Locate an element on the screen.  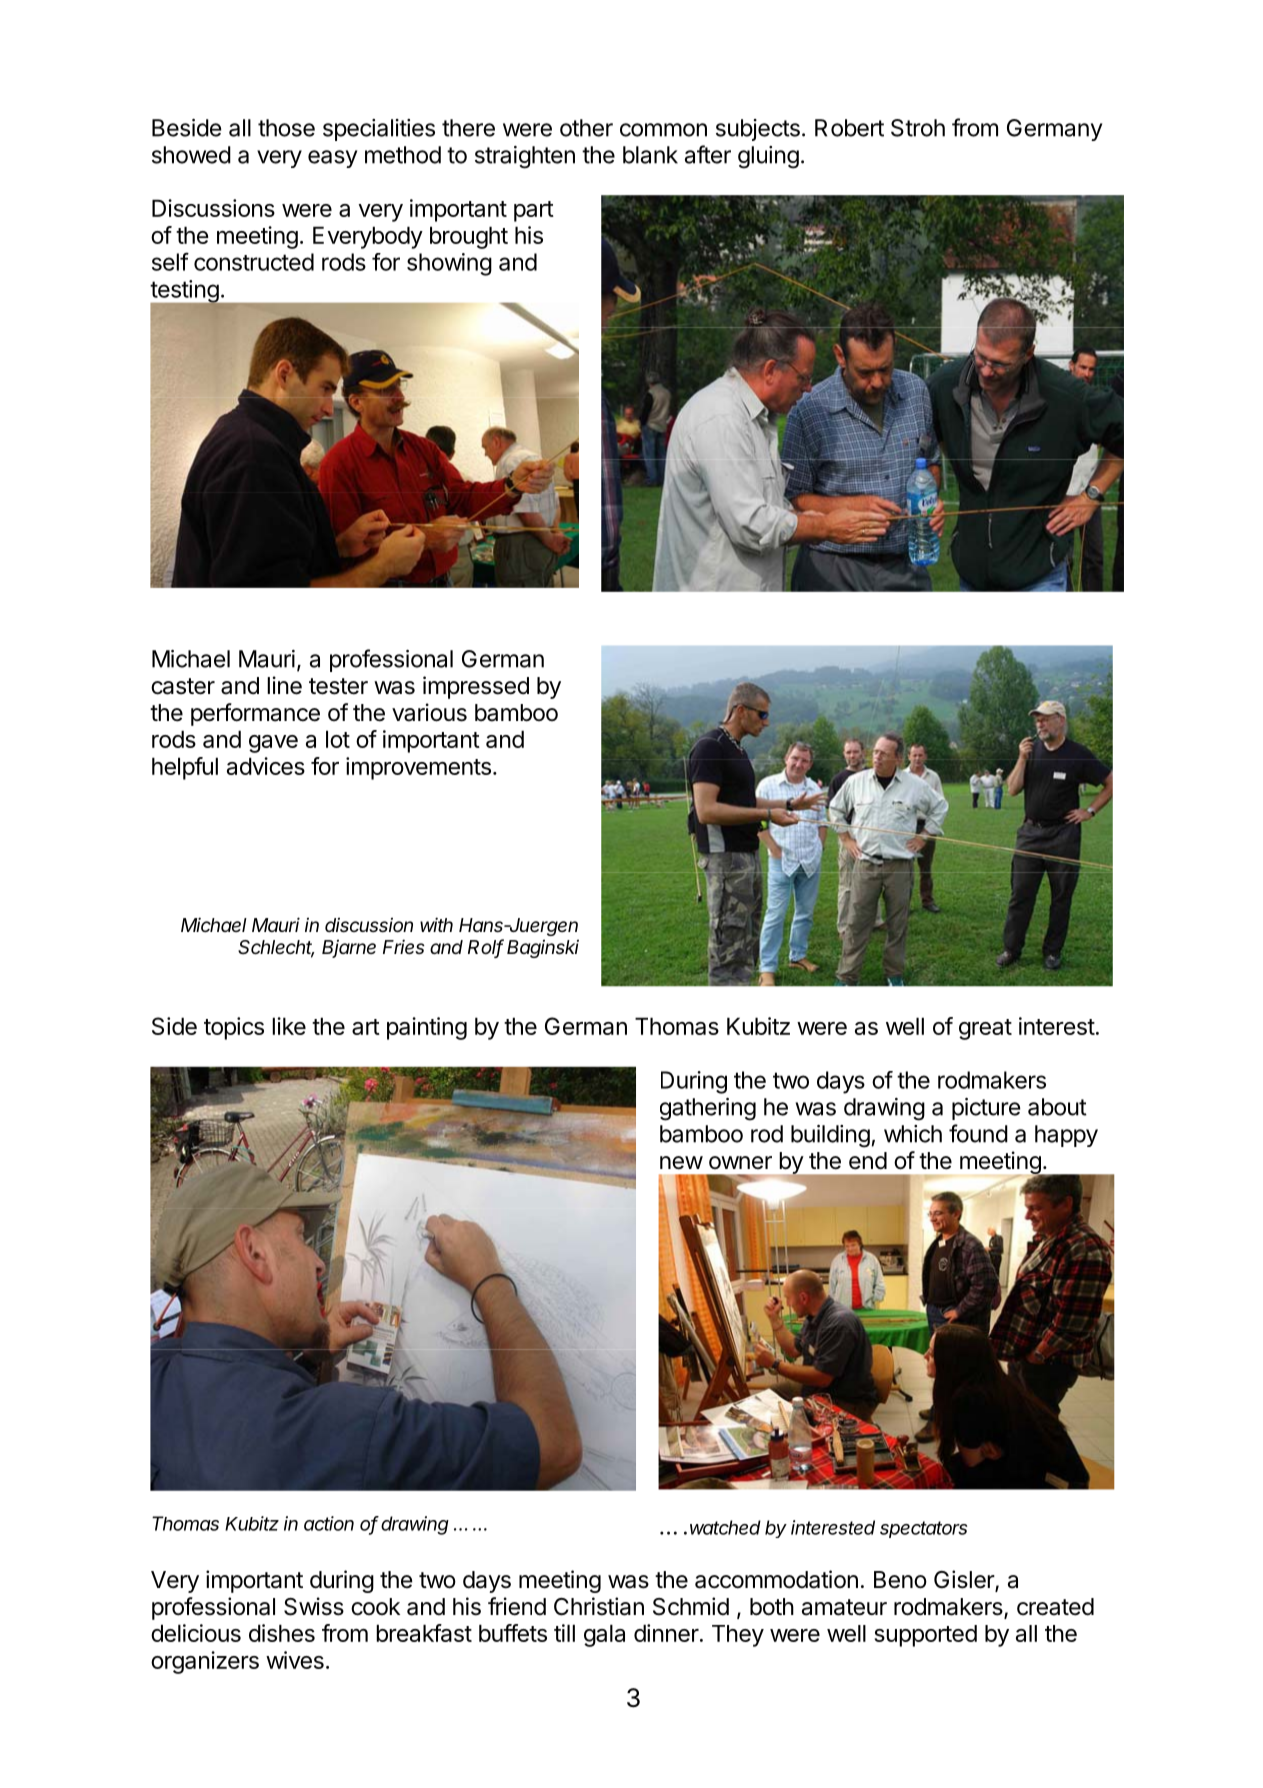
new is located at coordinates (681, 1163).
